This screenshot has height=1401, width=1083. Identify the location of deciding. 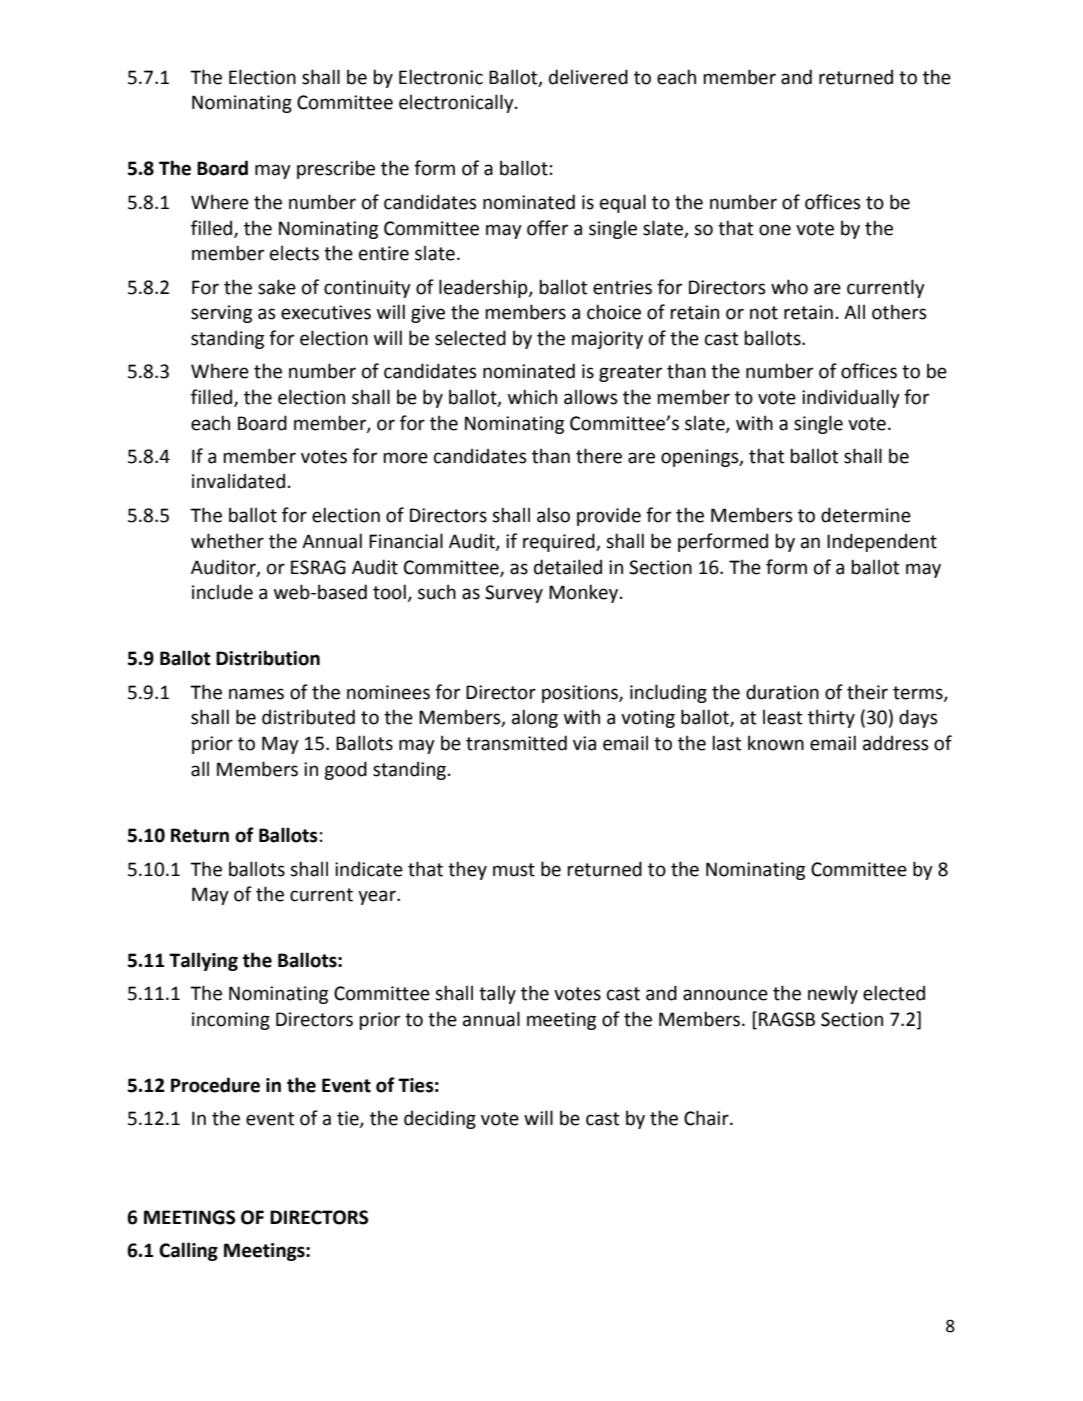
(440, 1119).
